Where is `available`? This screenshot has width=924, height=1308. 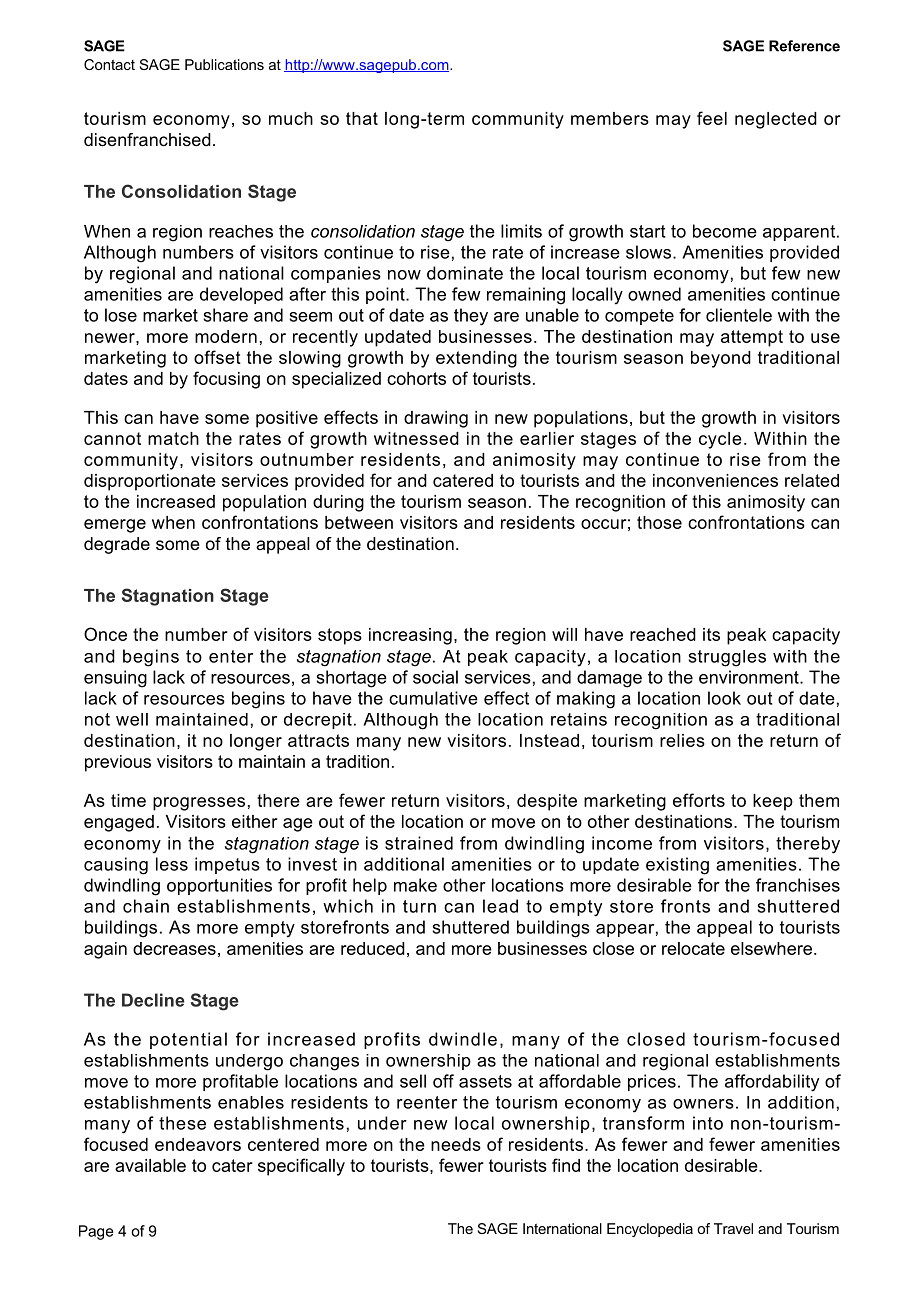 available is located at coordinates (150, 1165).
